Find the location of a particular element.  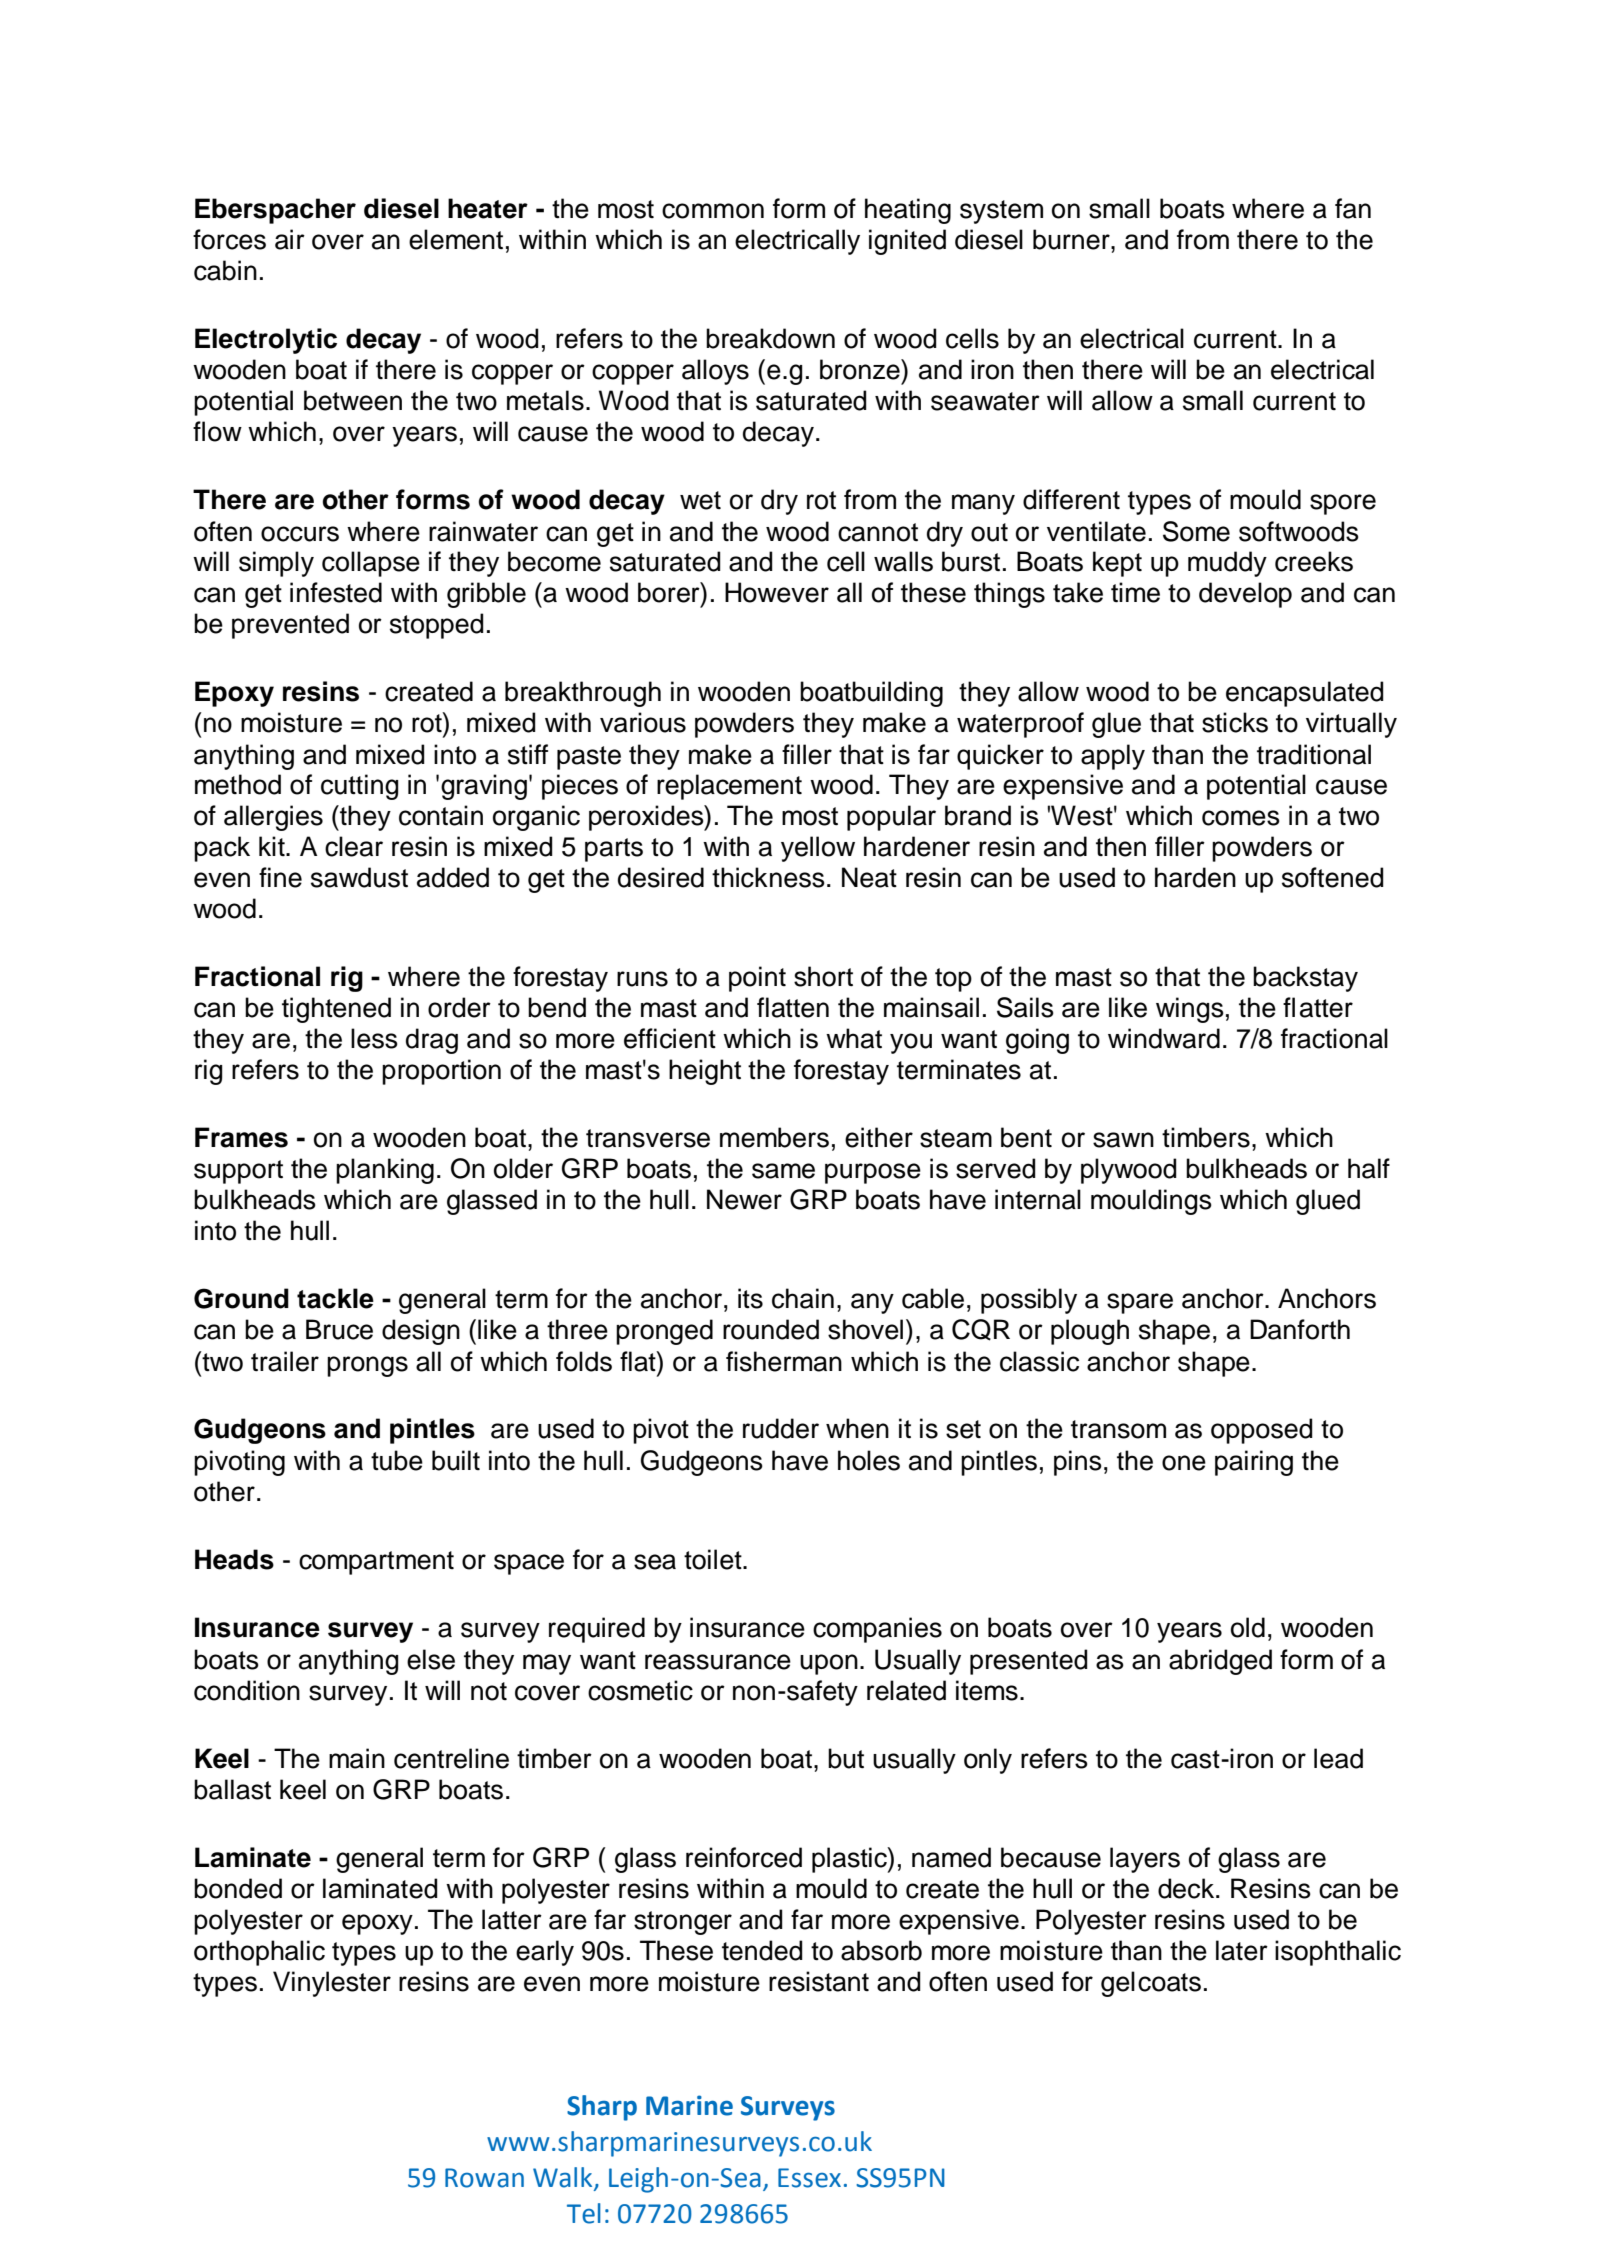

element is located at coordinates (456, 239).
